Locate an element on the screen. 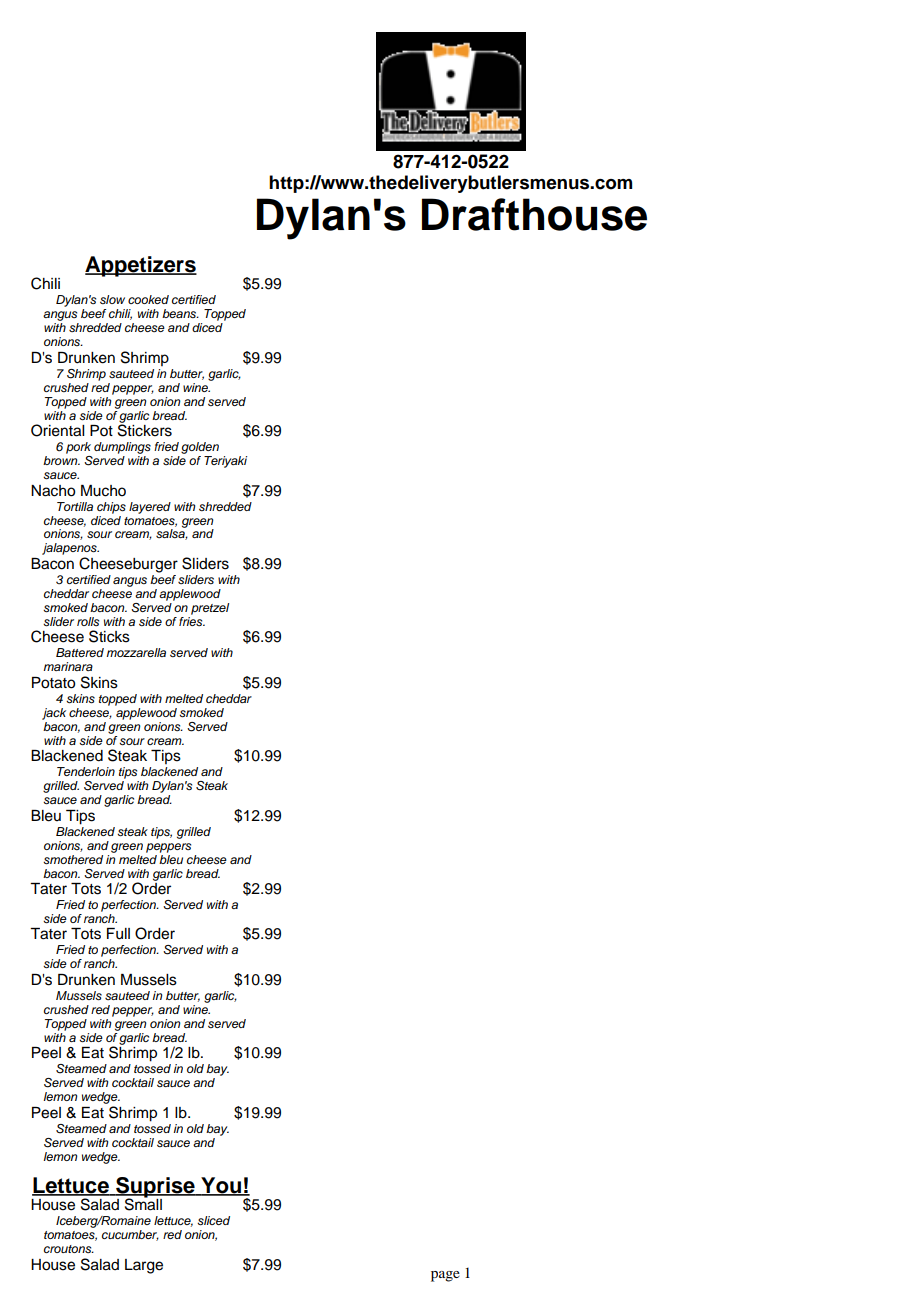 Image resolution: width=924 pixels, height=1308 pixels. sliced is located at coordinates (213, 1221).
